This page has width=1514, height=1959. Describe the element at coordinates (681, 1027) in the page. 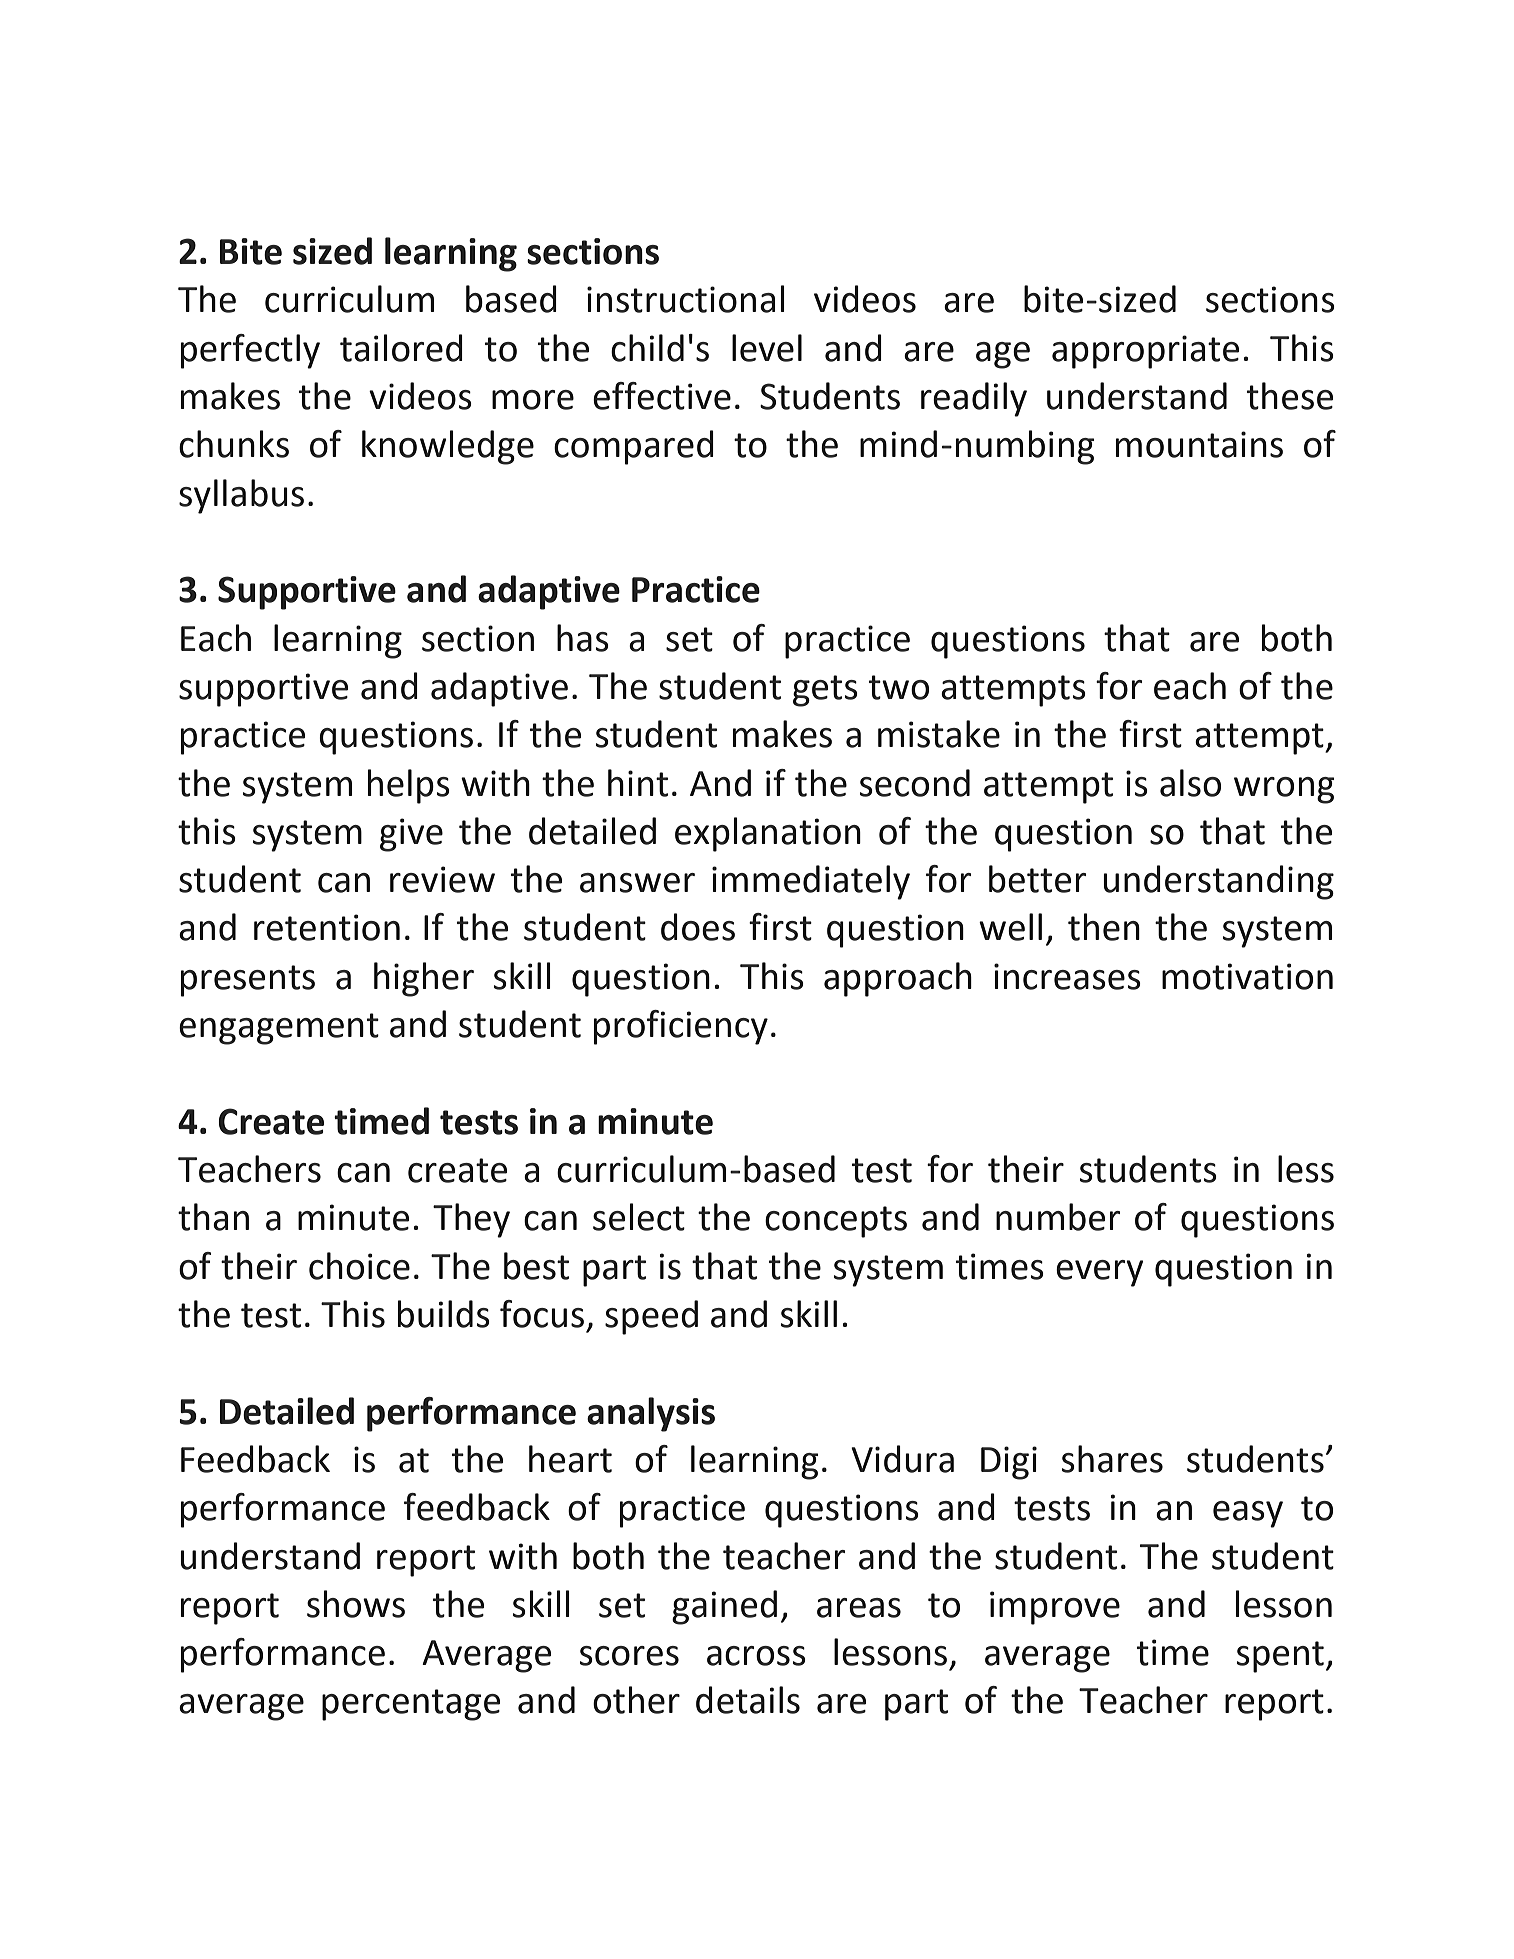

I see `proficiency` at that location.
